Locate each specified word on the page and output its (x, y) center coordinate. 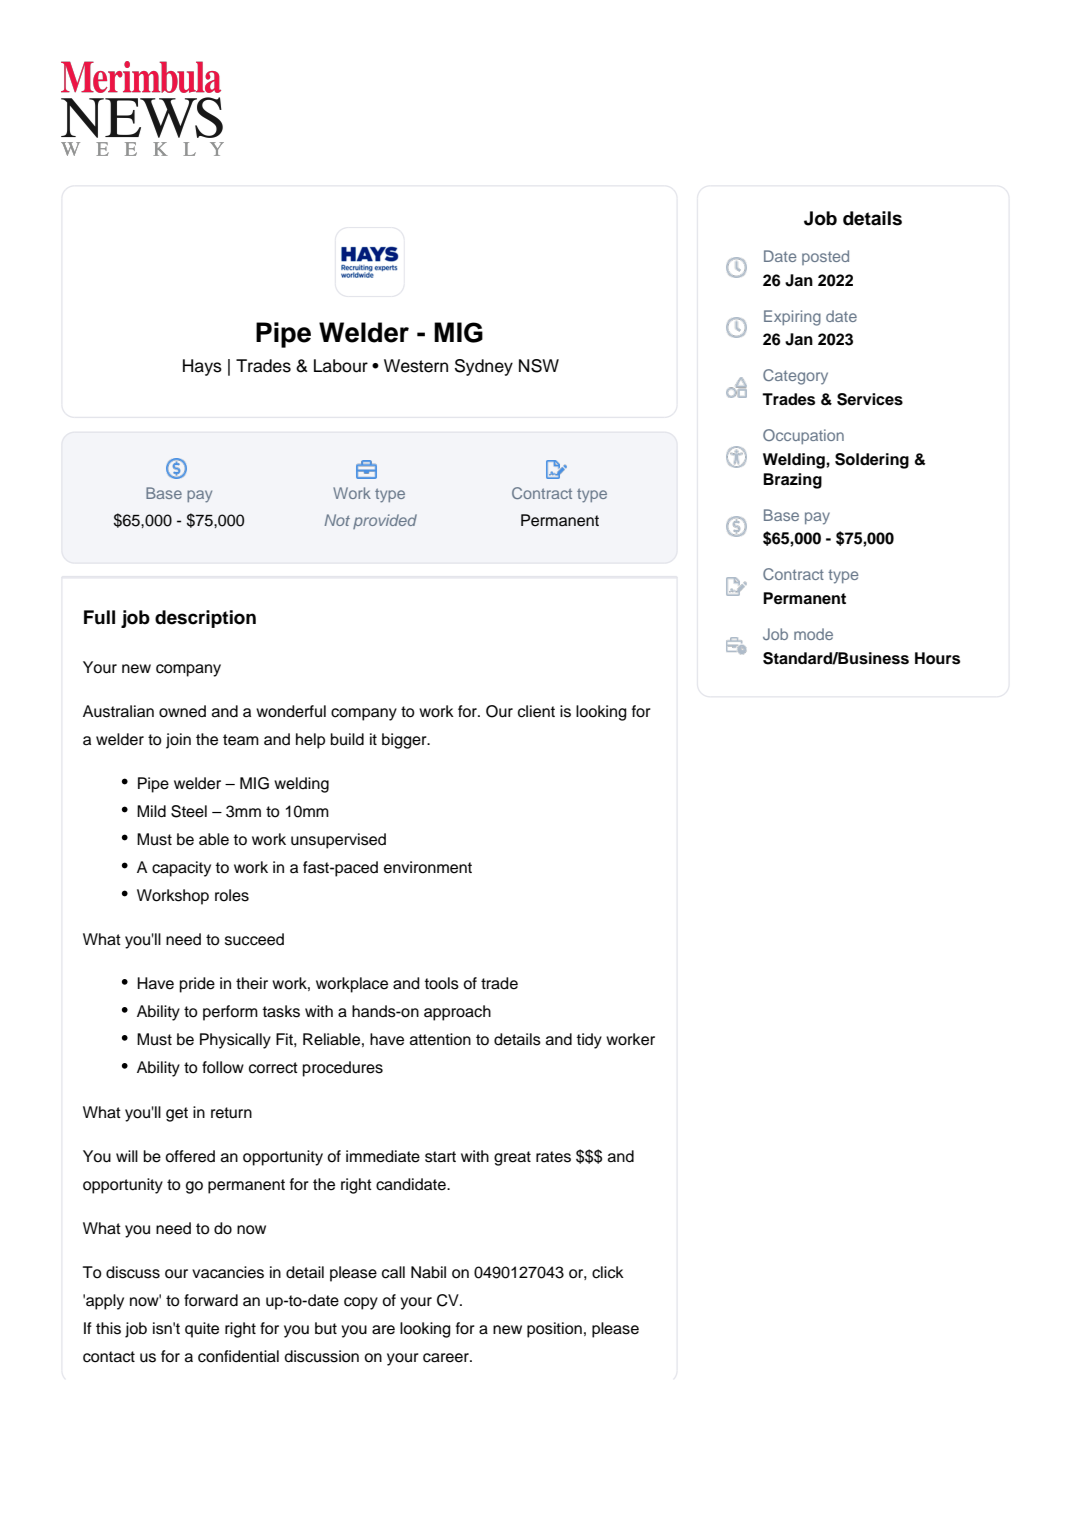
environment (428, 867)
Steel (189, 811)
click (608, 1272)
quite (202, 1330)
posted (825, 257)
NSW (539, 366)
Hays (202, 367)
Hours (937, 658)
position (554, 1330)
